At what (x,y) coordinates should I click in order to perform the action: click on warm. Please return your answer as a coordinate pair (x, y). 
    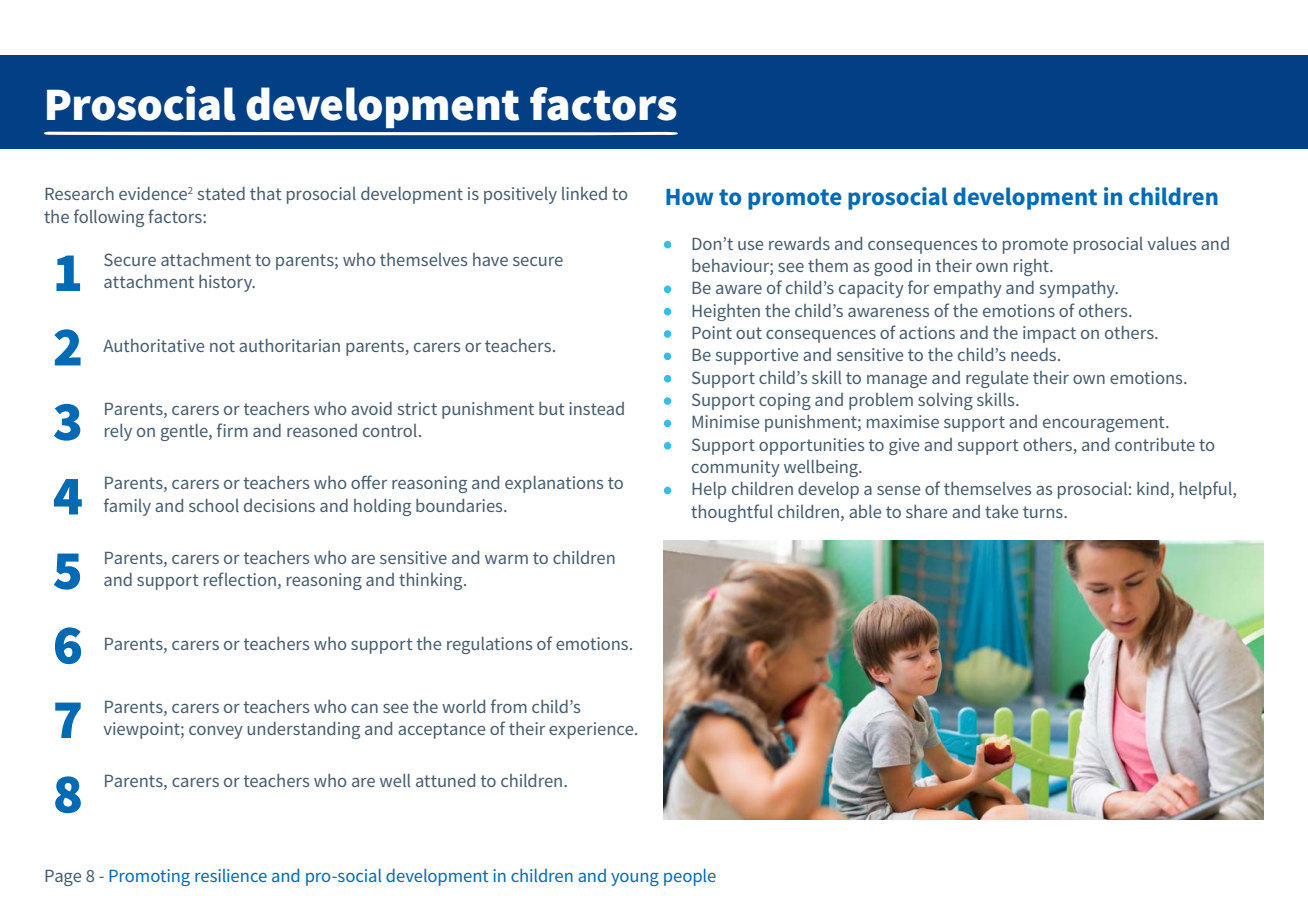
    Looking at the image, I should click on (506, 559).
